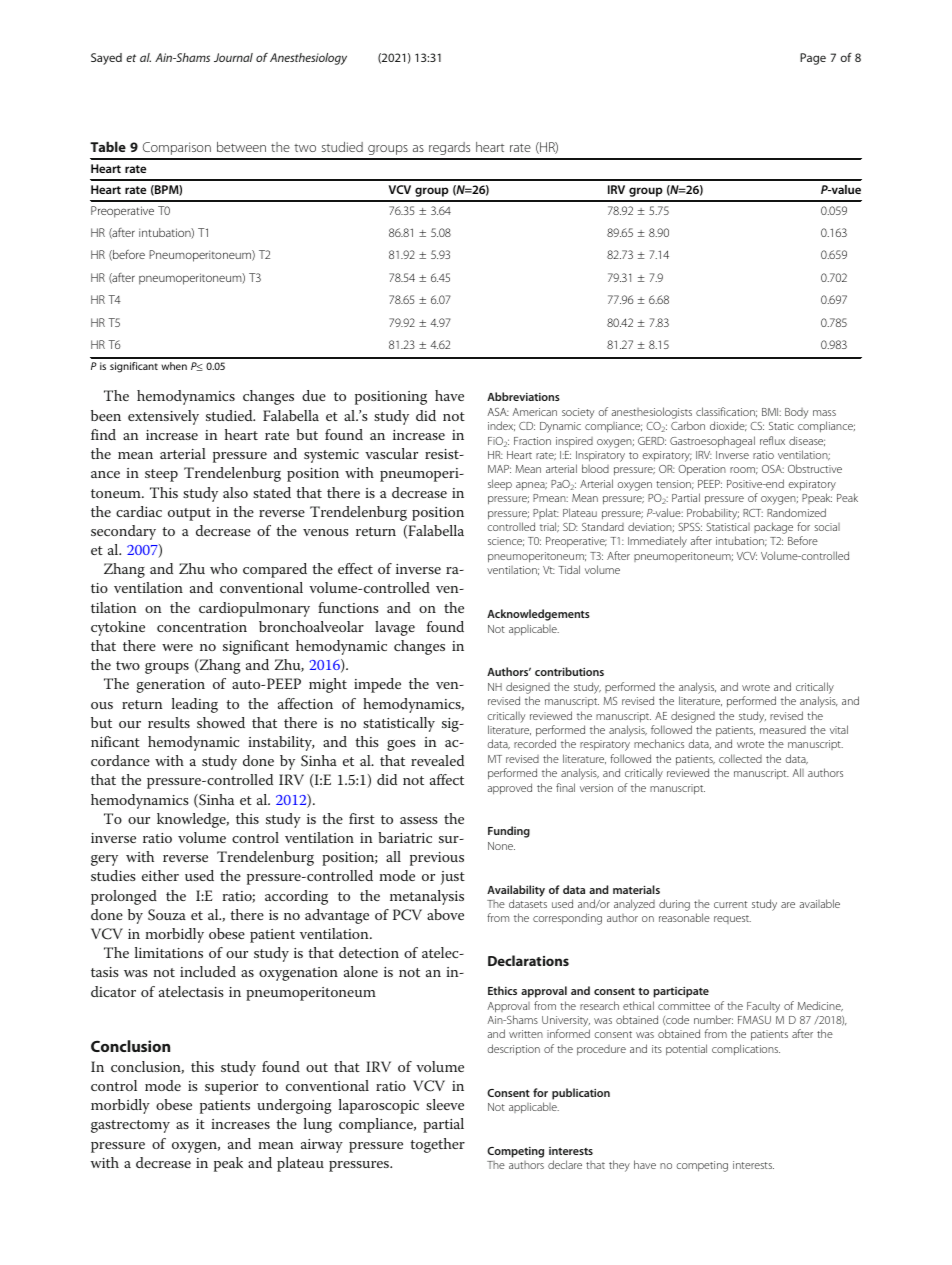 Image resolution: width=952 pixels, height=1265 pixels. Describe the element at coordinates (233, 57) in the document. I see `Journal` at that location.
